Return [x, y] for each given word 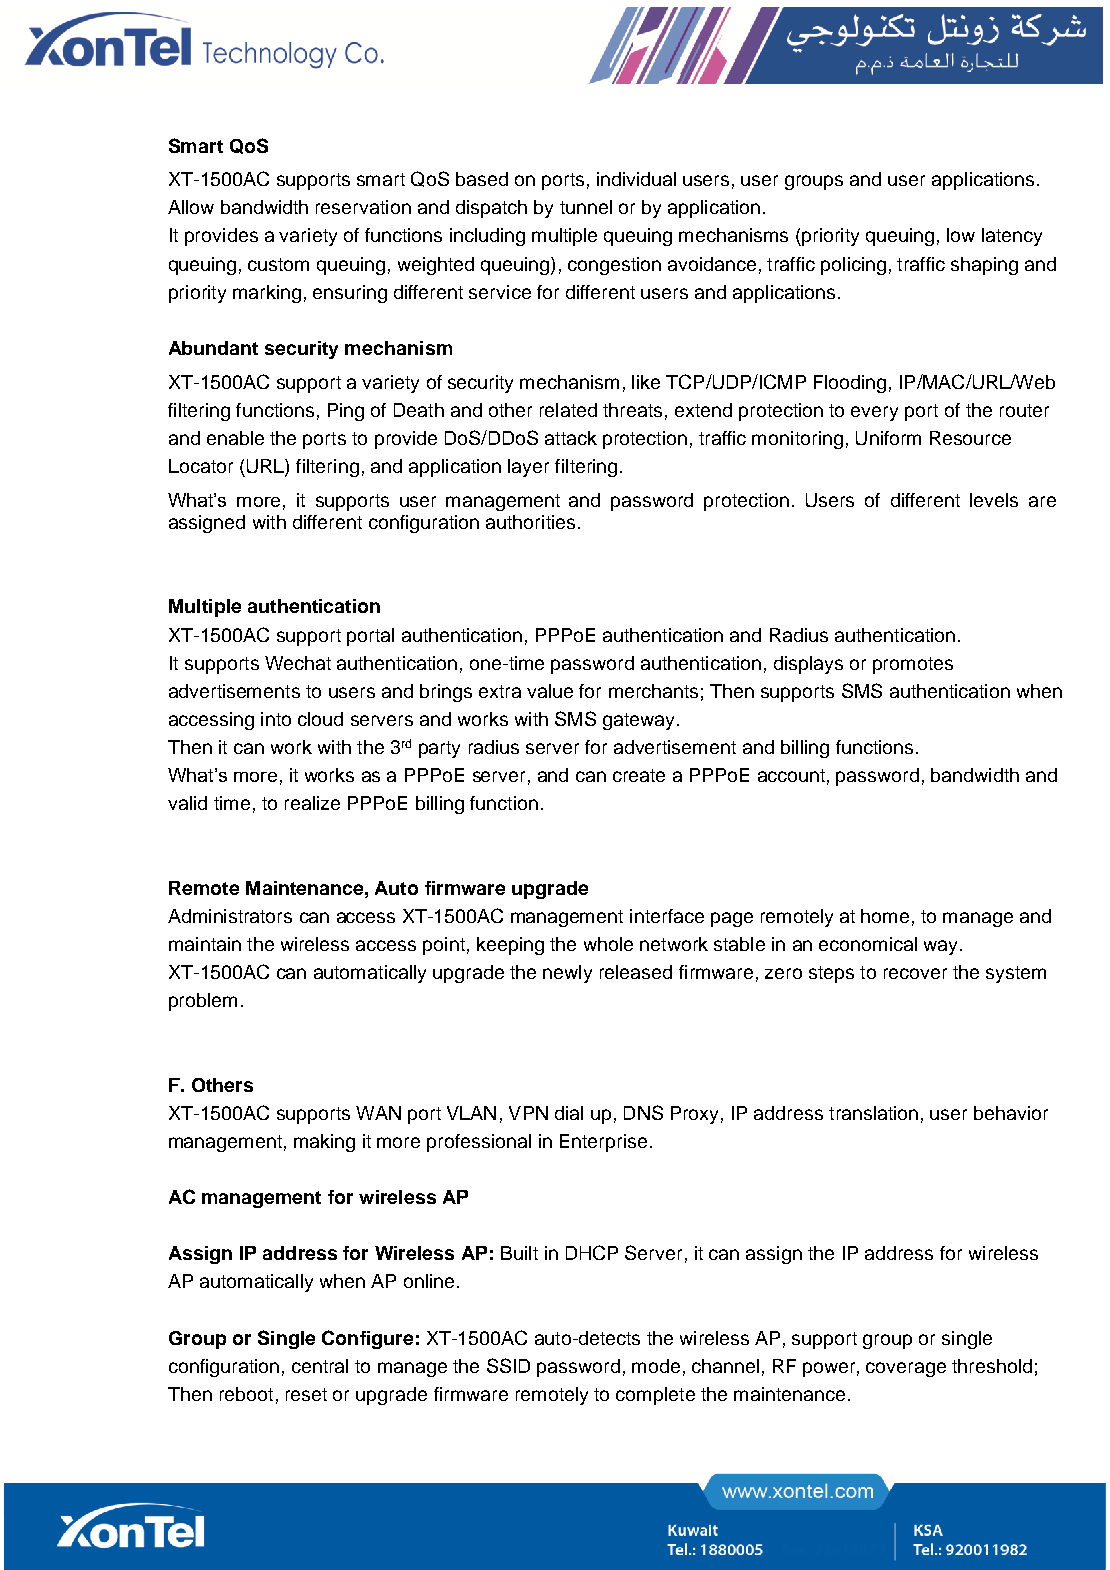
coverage [906, 1369]
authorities [530, 522]
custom [278, 264]
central [320, 1366]
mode [656, 1366]
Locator [201, 466]
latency [1012, 237]
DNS [643, 1112]
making [324, 1143]
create [639, 775]
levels [994, 500]
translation [873, 1113]
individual [636, 179]
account [791, 775]
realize [312, 803]
